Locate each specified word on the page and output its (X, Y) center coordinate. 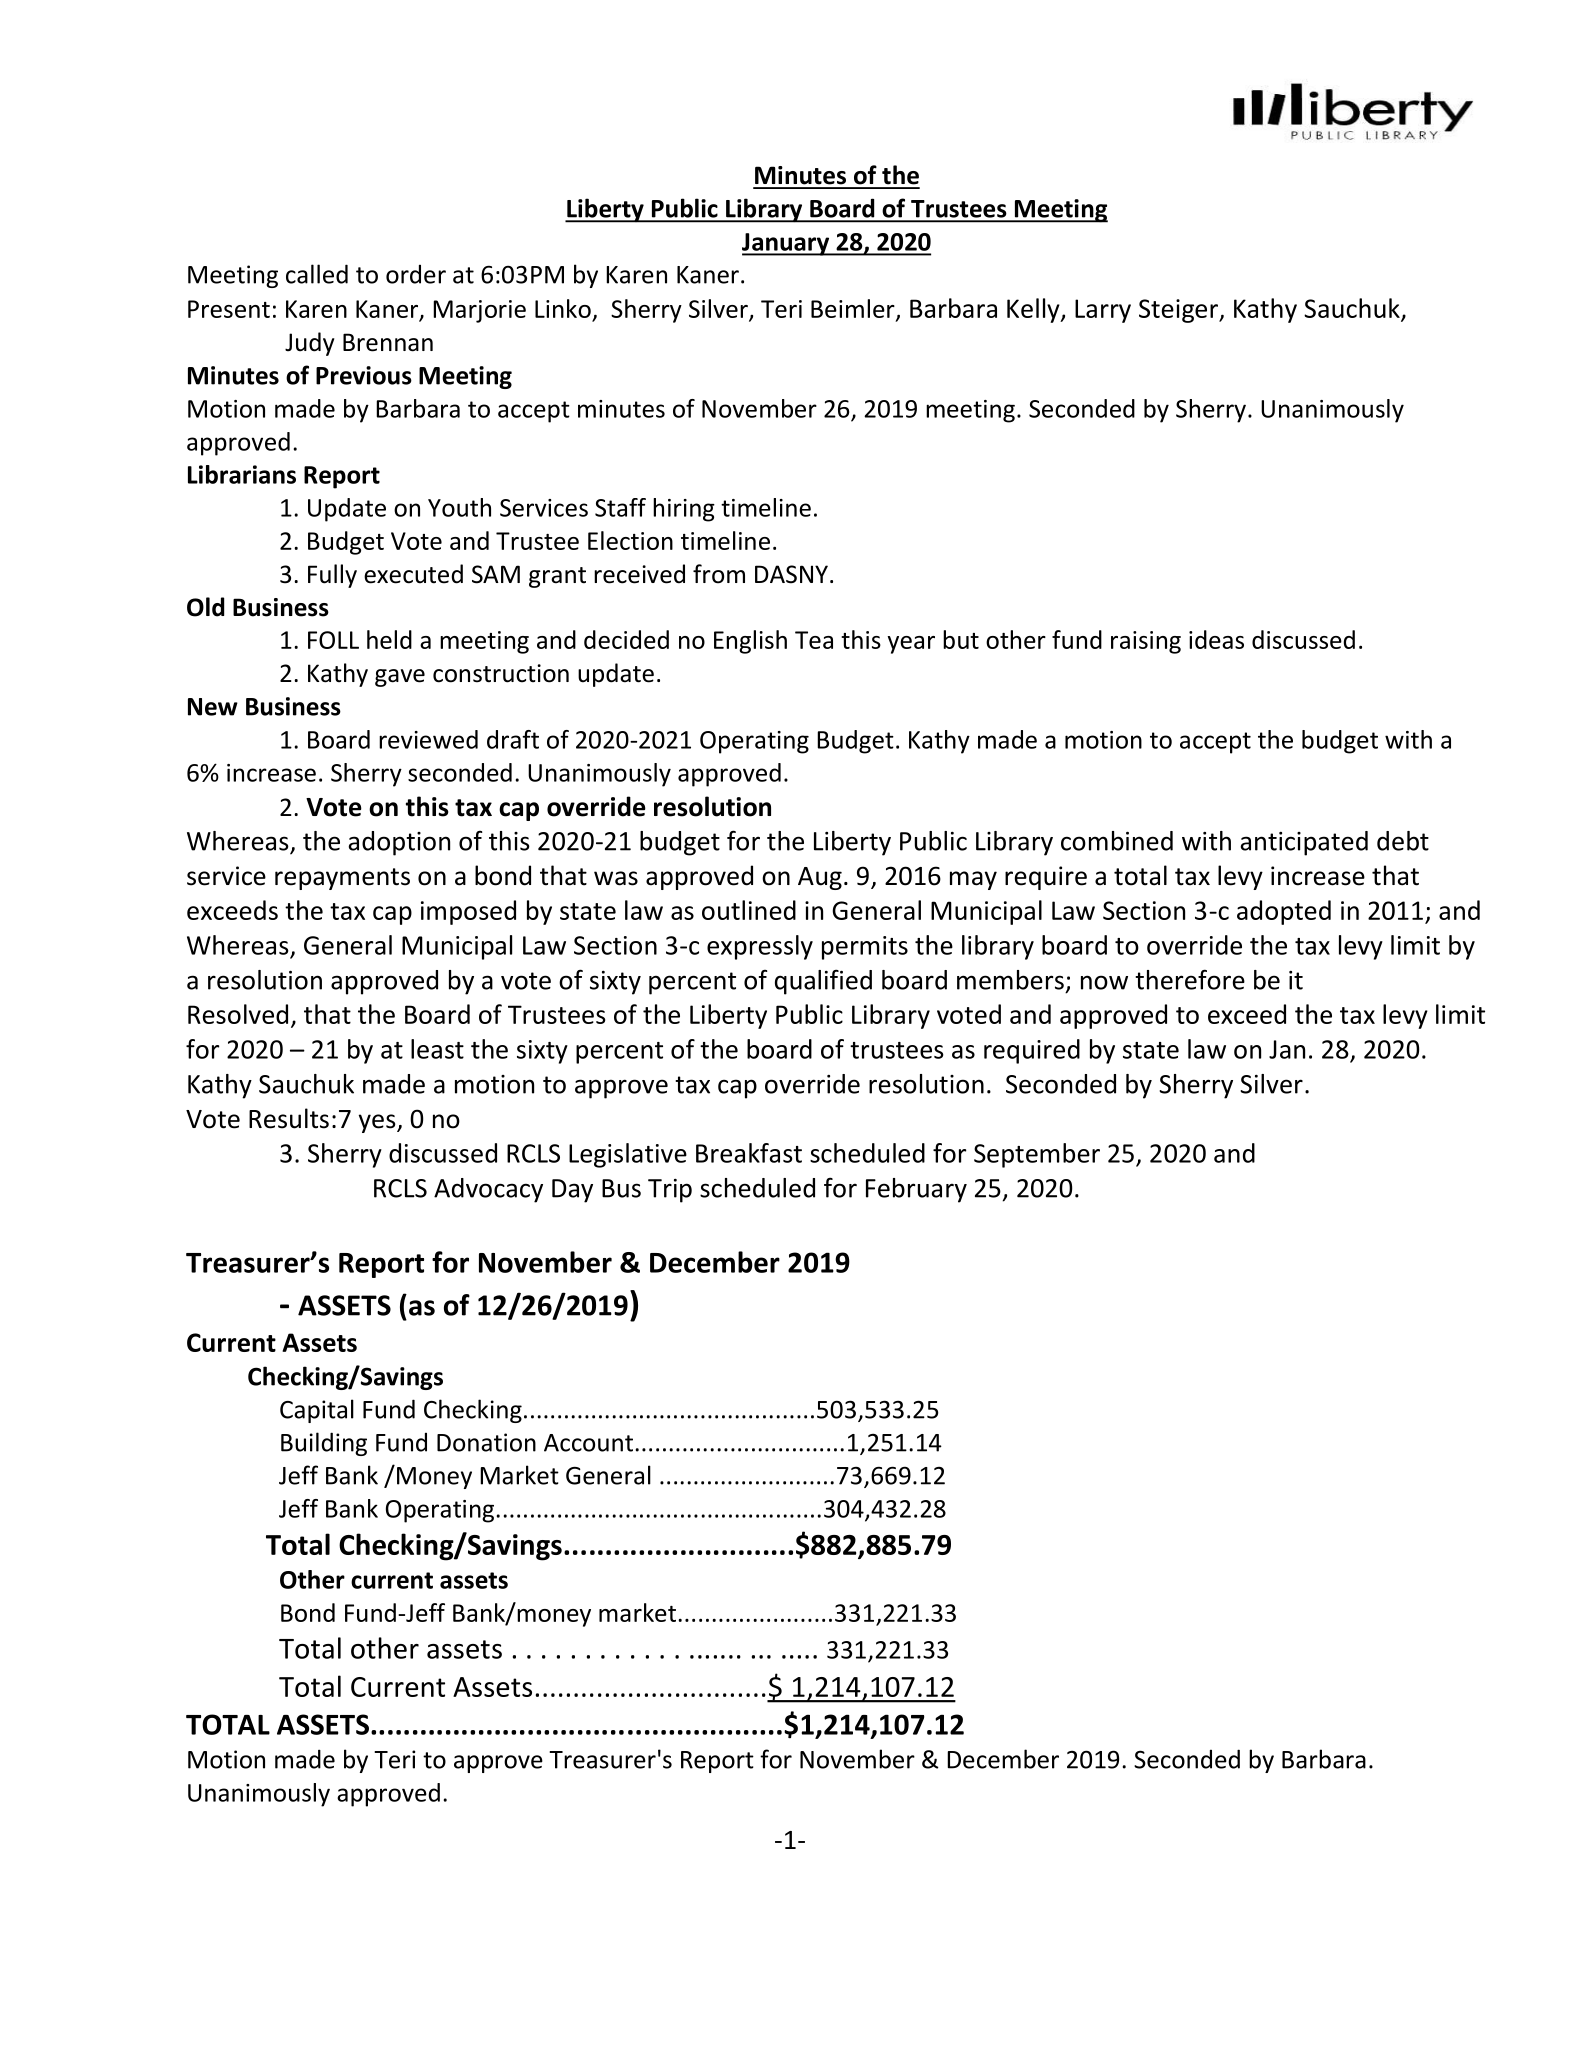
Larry (1103, 311)
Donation (486, 1442)
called (317, 274)
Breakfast (749, 1153)
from (719, 574)
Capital (317, 1411)
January (787, 244)
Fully (332, 576)
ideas (1216, 639)
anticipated (1304, 843)
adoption (399, 843)
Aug (820, 878)
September (1037, 1155)
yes (378, 1123)
